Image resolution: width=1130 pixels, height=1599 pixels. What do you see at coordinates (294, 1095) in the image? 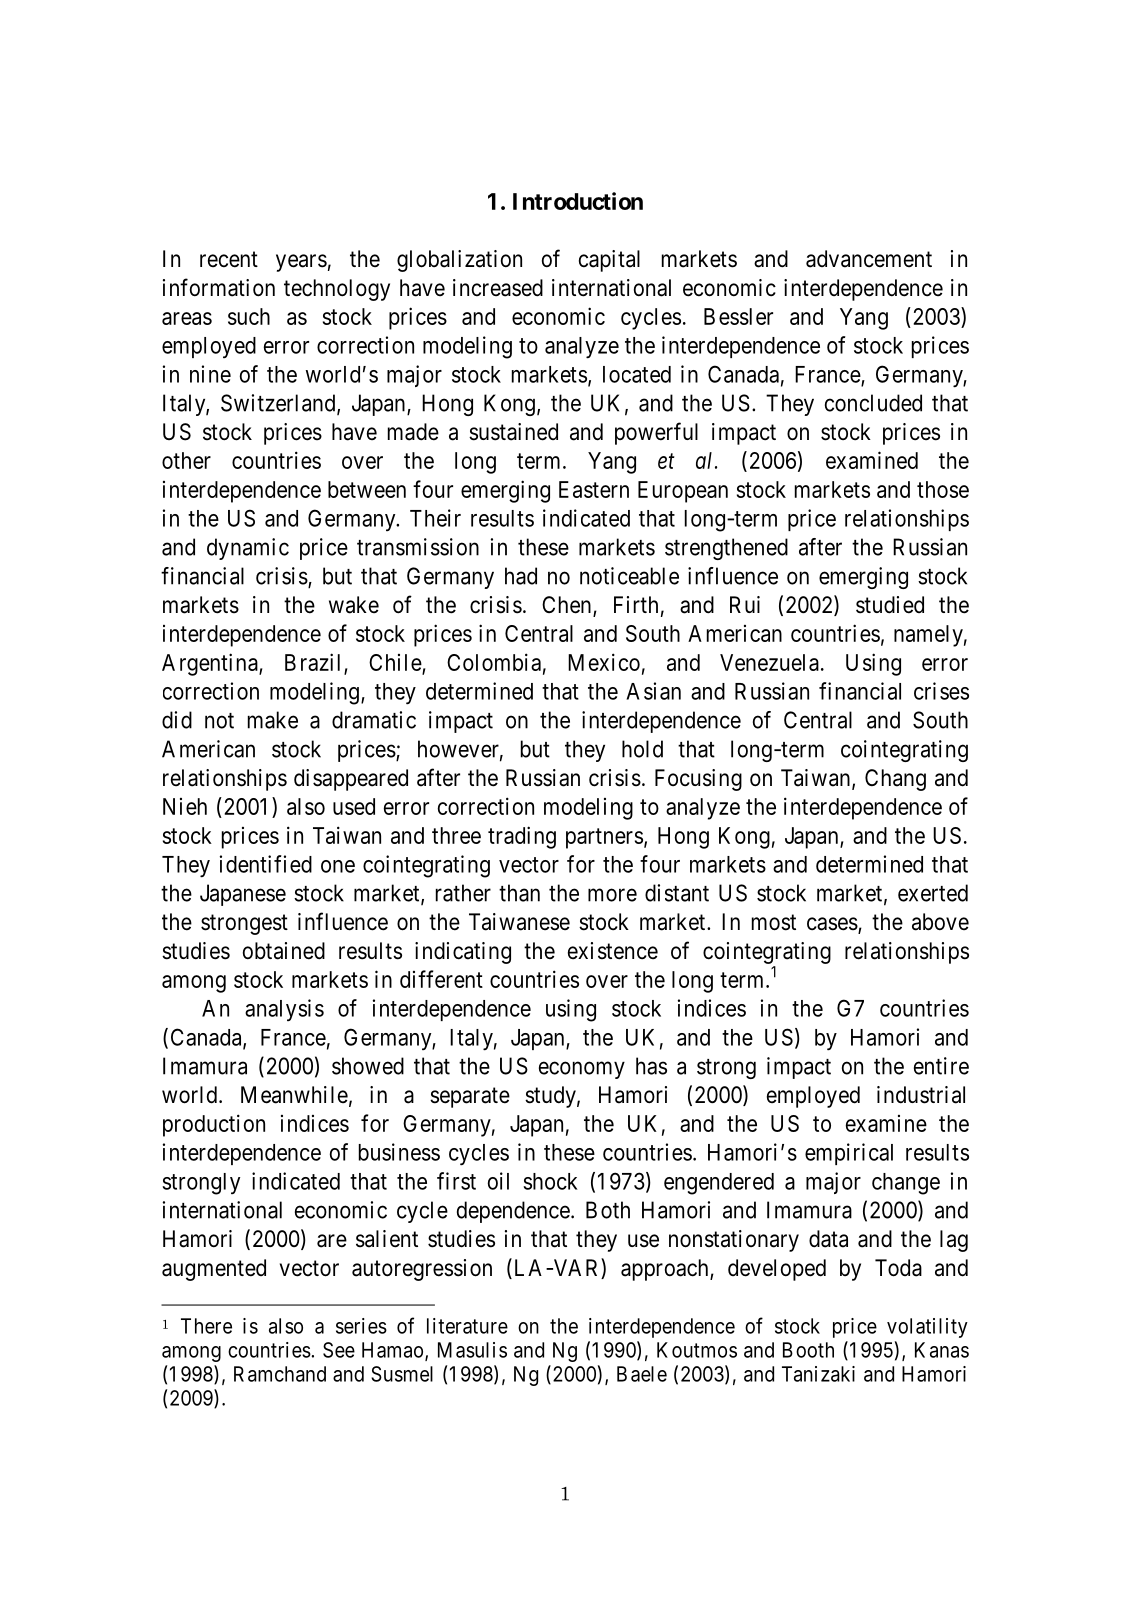
I see `Meanwhile` at bounding box center [294, 1095].
